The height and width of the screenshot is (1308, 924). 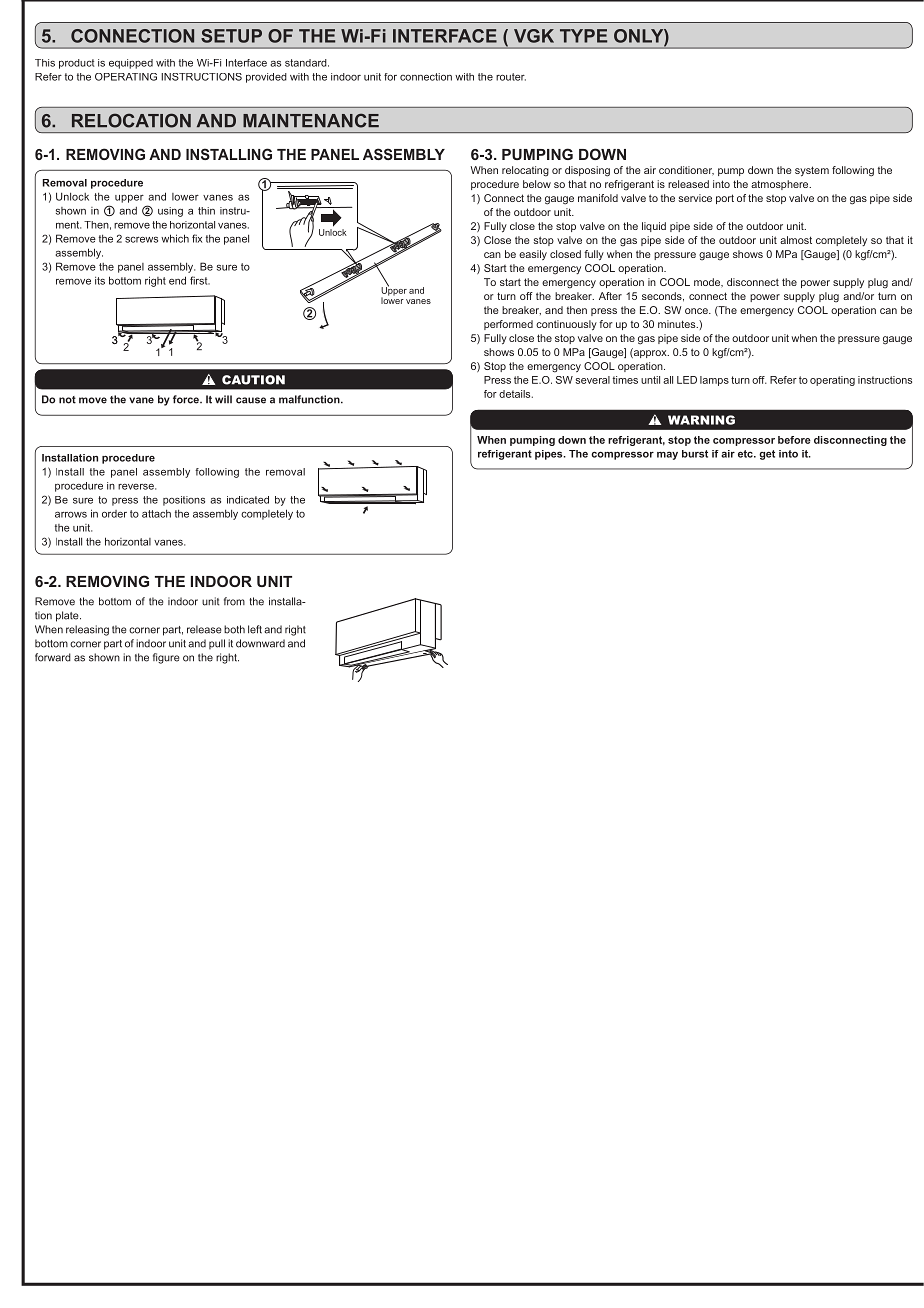 What do you see at coordinates (87, 630) in the screenshot?
I see `releasing` at bounding box center [87, 630].
